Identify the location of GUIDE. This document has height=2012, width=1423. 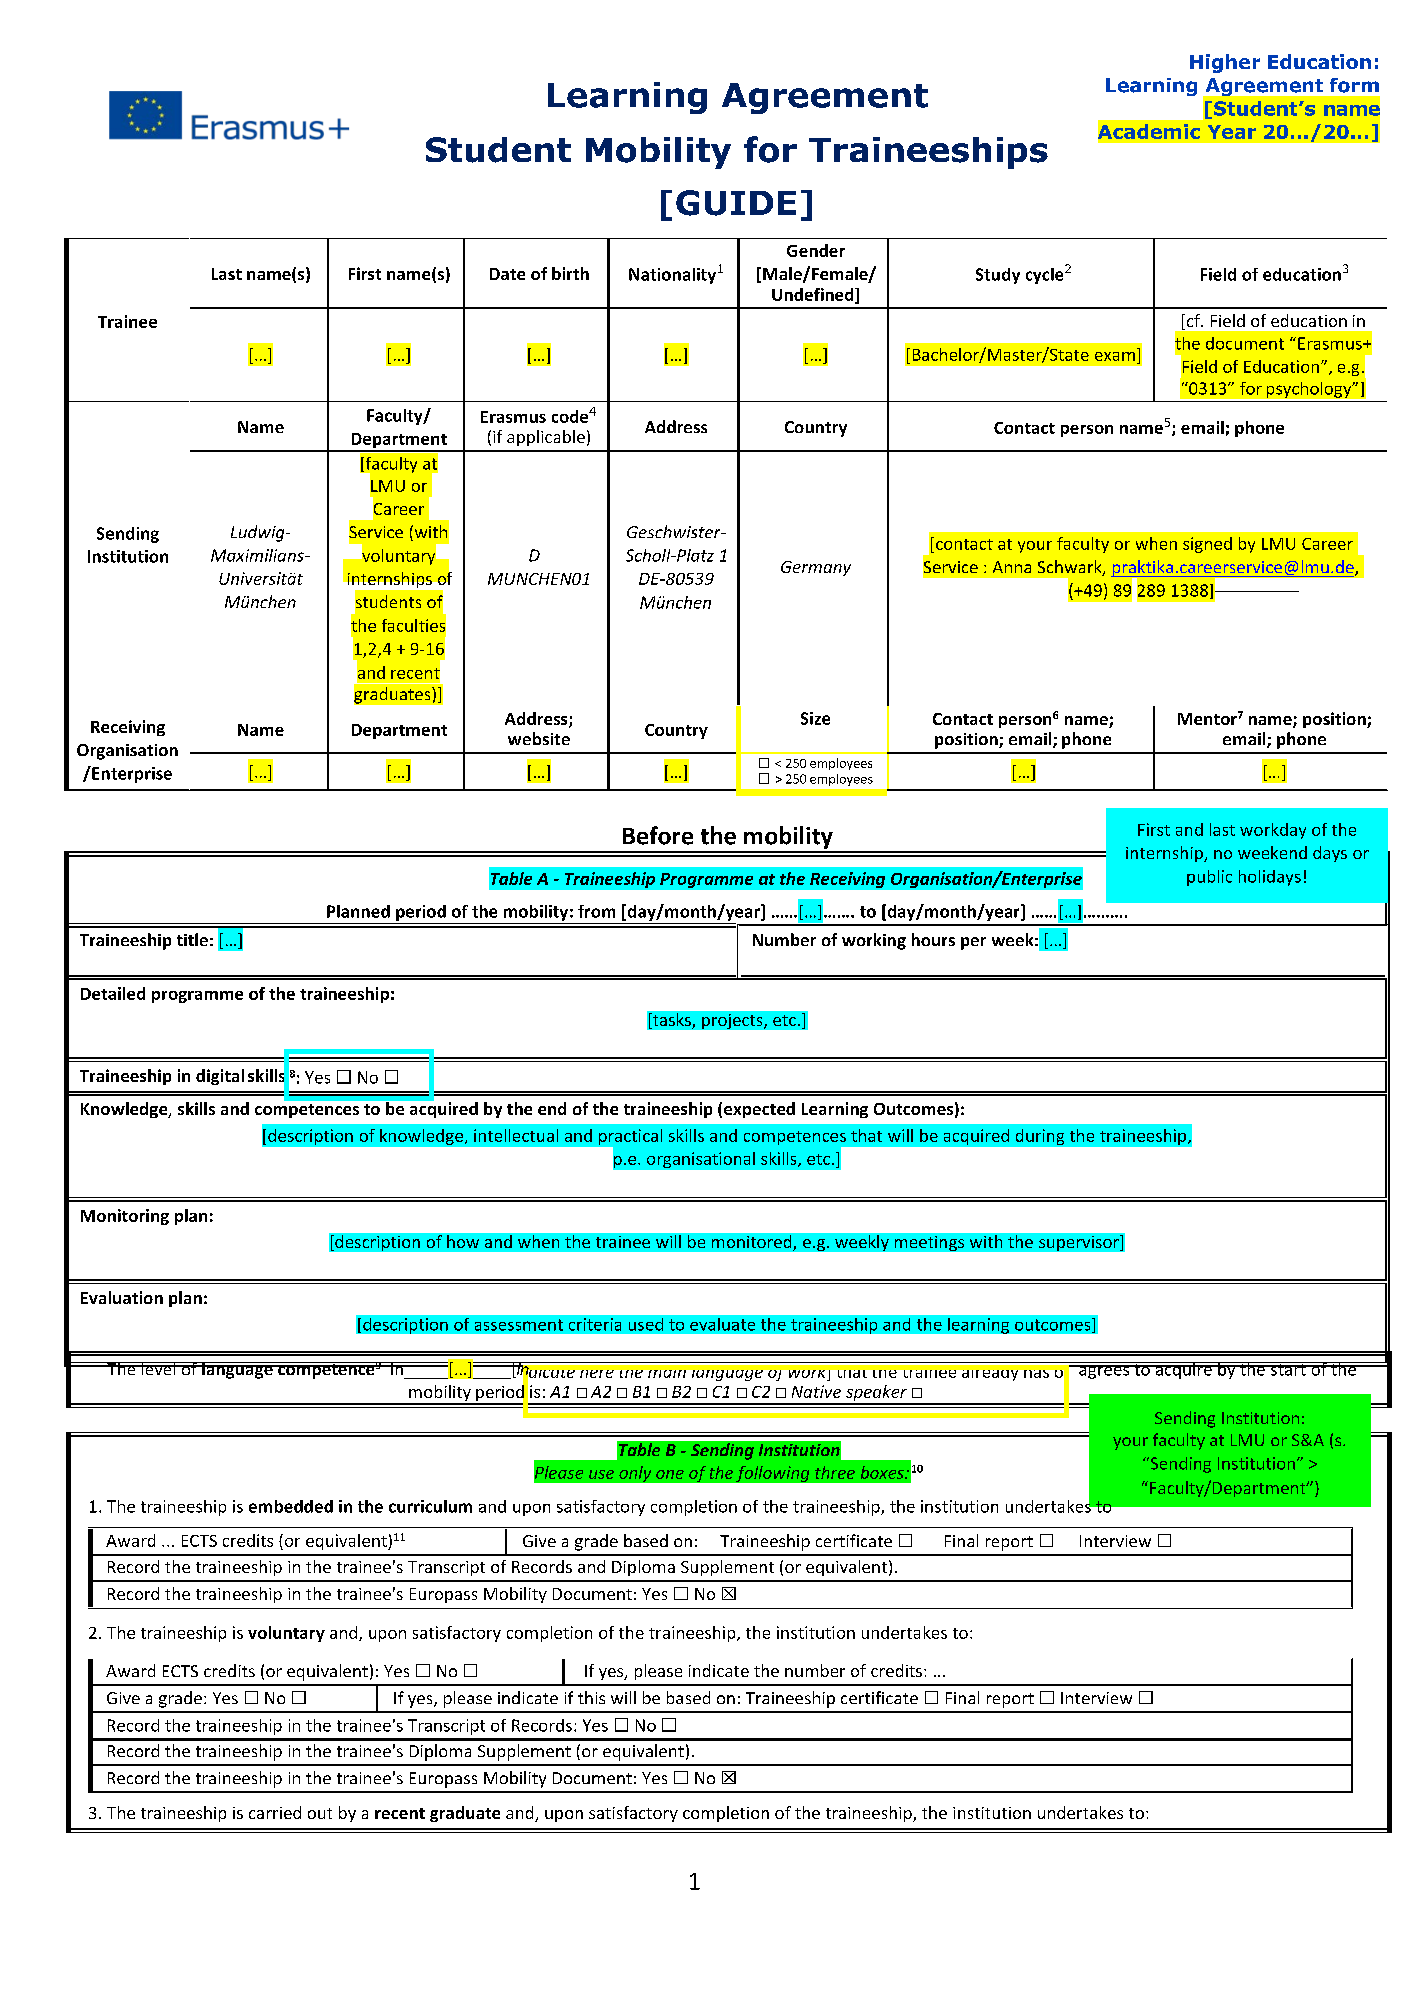
(736, 203).
